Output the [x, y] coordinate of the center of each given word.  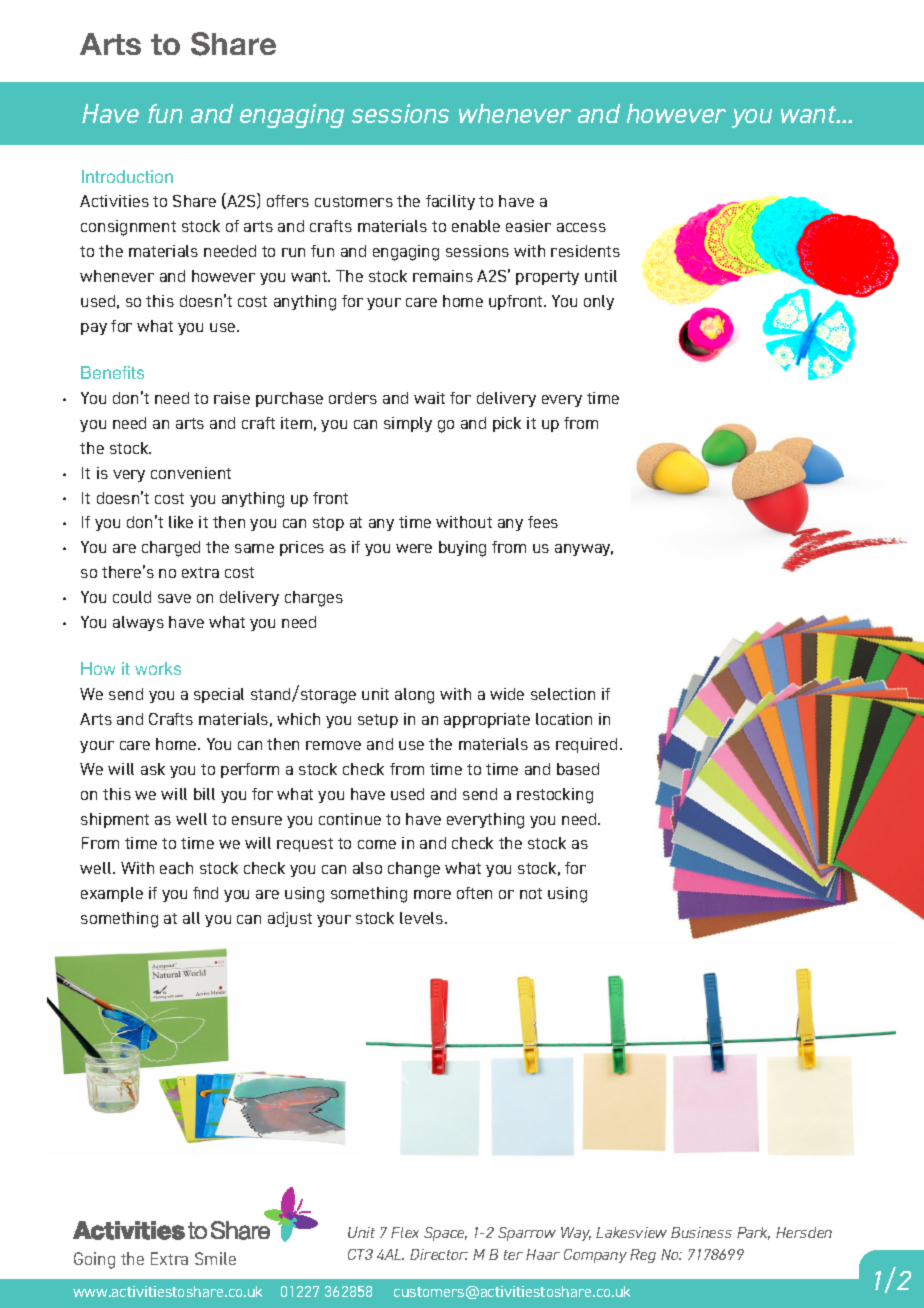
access [581, 227]
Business [701, 1232]
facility [450, 202]
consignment [128, 228]
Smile [215, 1258]
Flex [405, 1232]
